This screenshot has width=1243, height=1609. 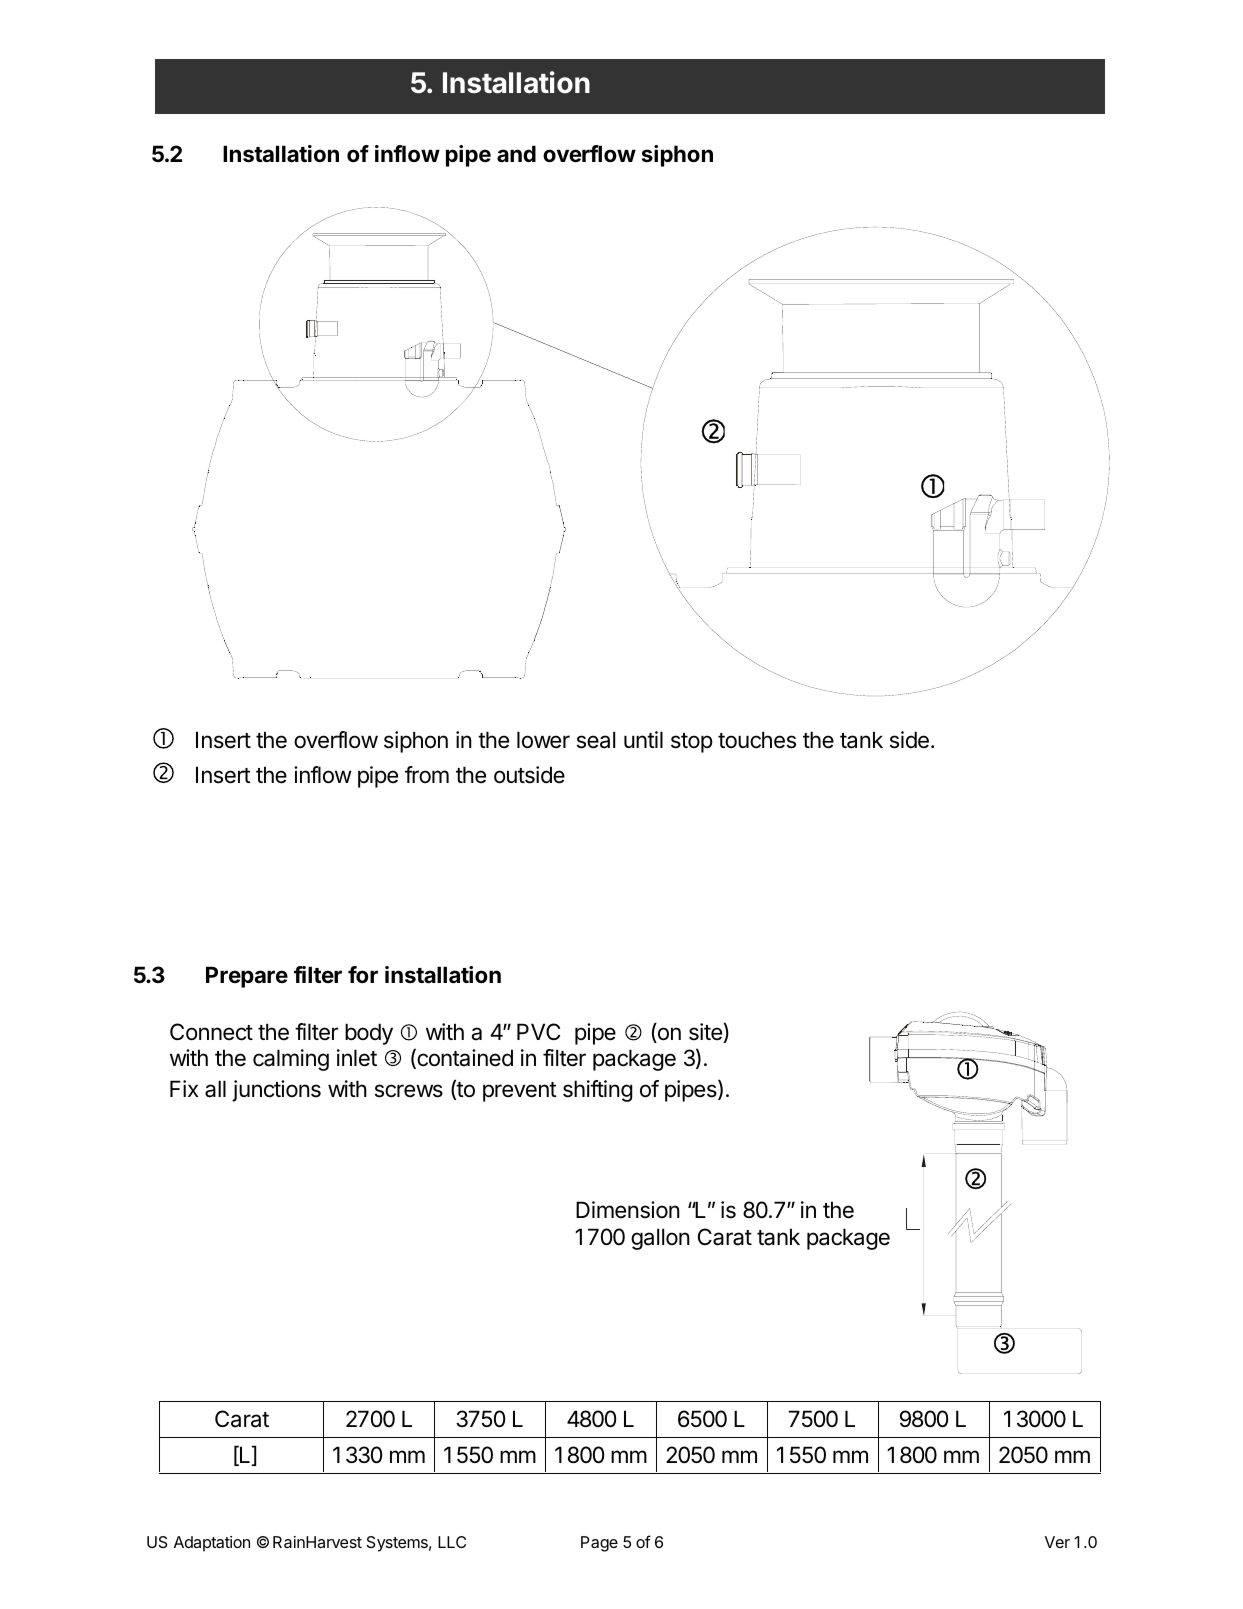 What do you see at coordinates (247, 977) in the screenshot?
I see `Prepare` at bounding box center [247, 977].
